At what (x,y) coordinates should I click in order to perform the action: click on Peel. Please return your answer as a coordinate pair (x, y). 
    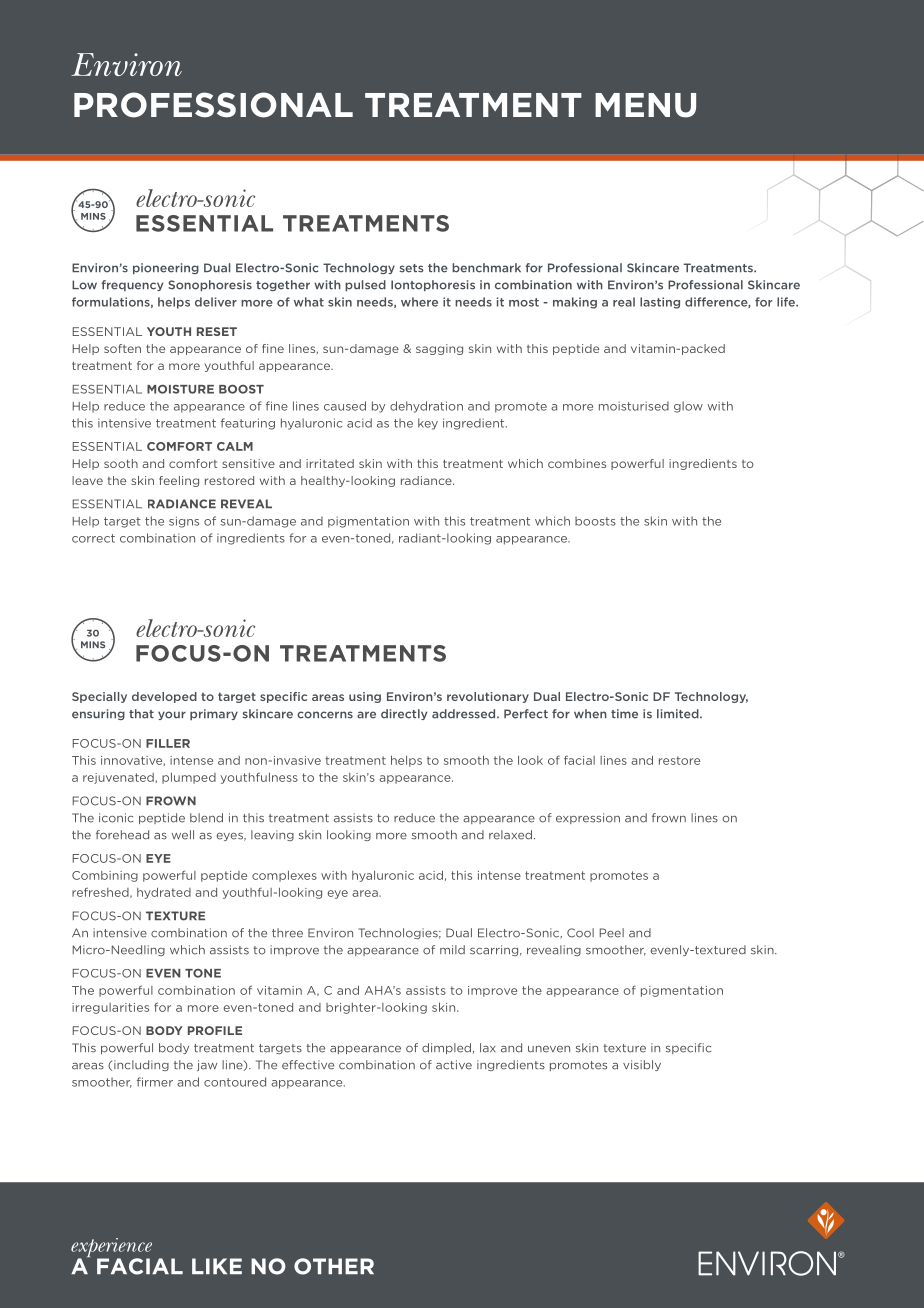
    Looking at the image, I should click on (612, 933).
